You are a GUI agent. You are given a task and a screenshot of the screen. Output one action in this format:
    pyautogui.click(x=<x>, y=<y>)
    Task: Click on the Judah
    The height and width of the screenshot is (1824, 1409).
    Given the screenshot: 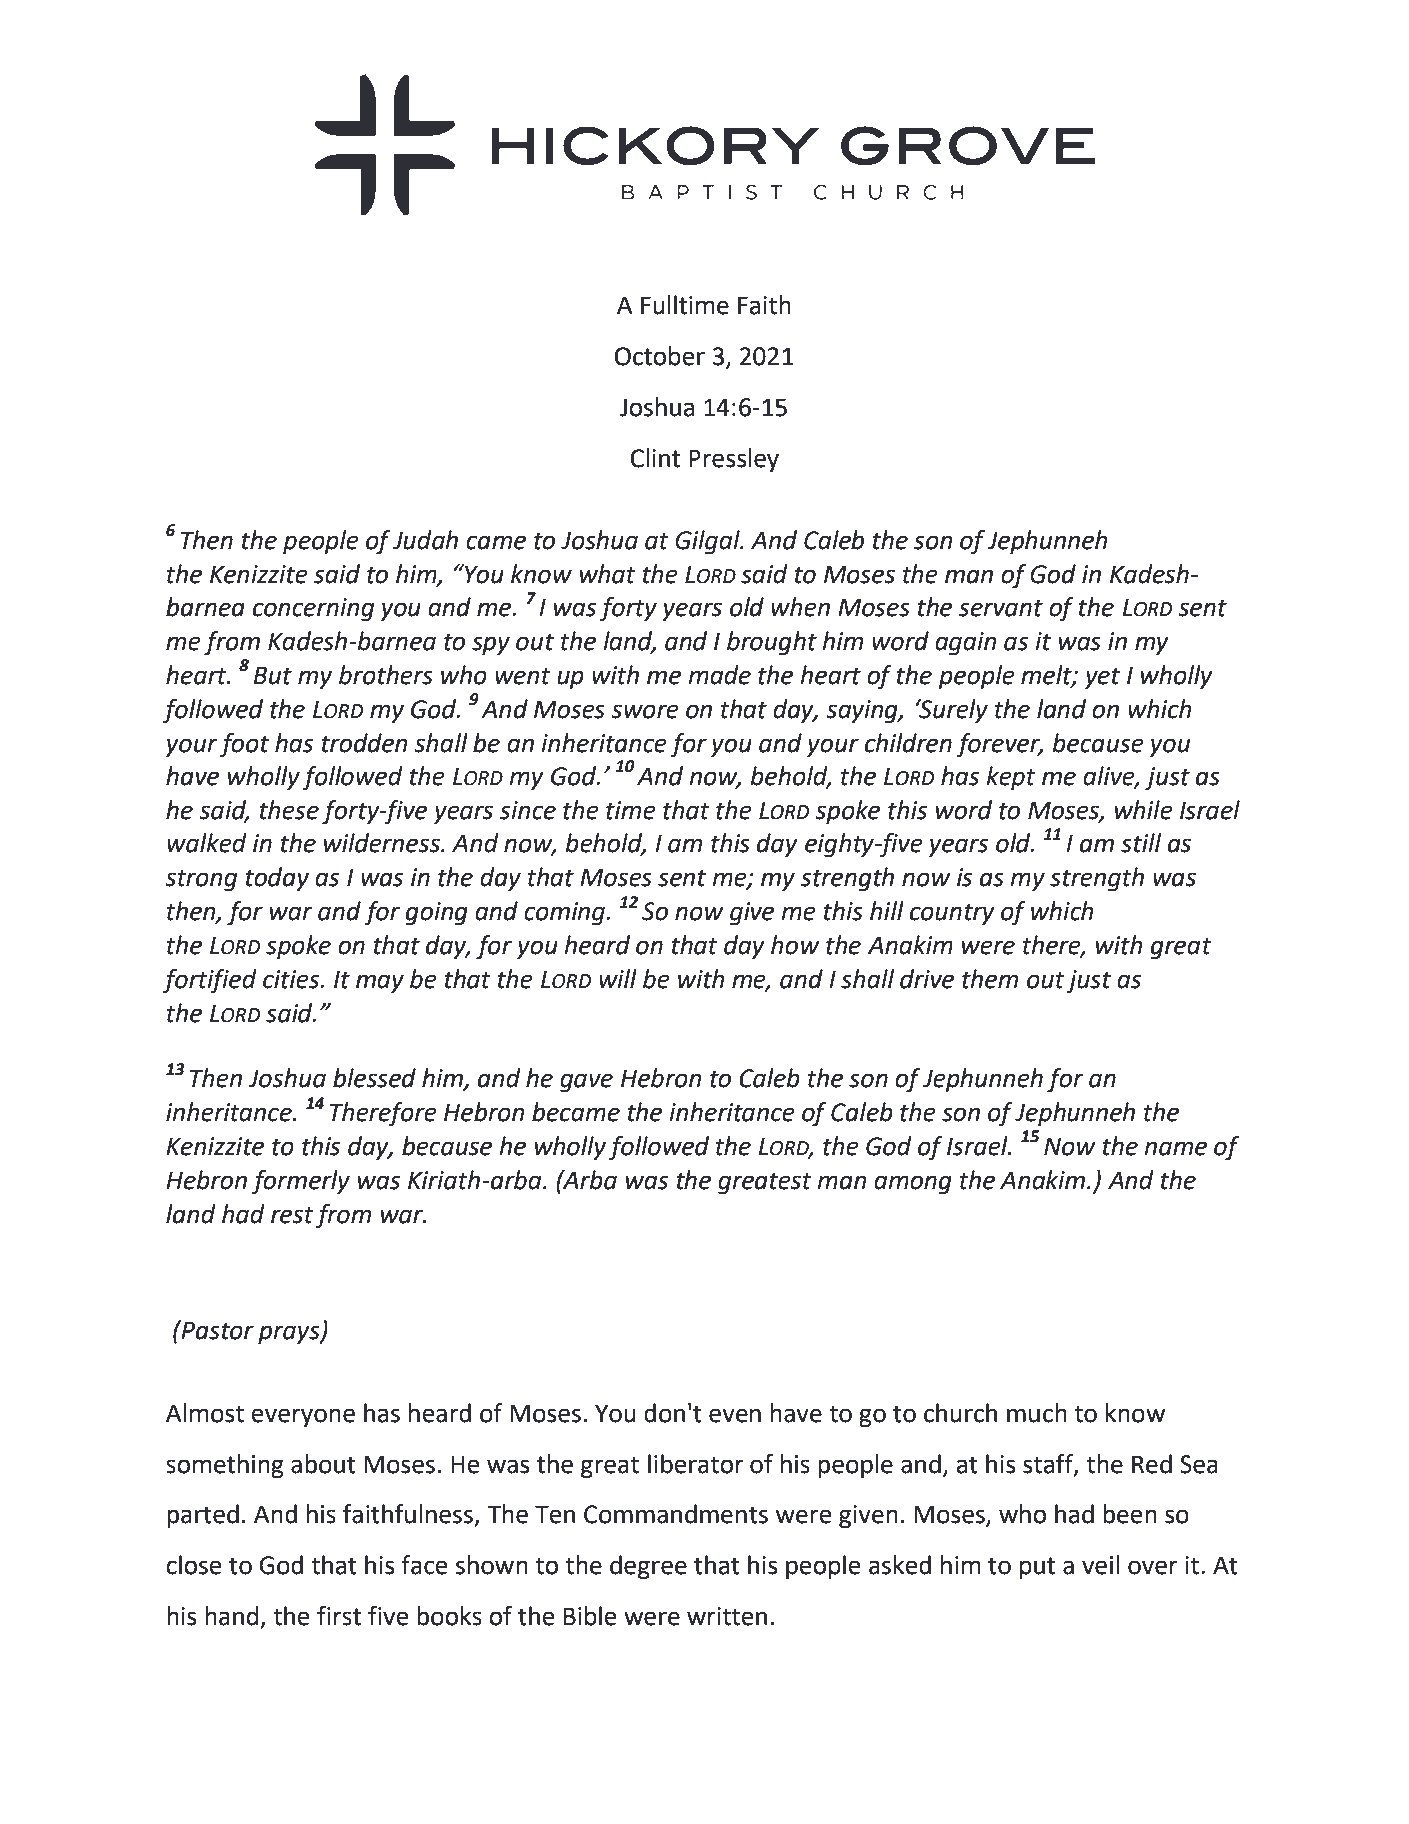 What is the action you would take?
    pyautogui.click(x=425, y=540)
